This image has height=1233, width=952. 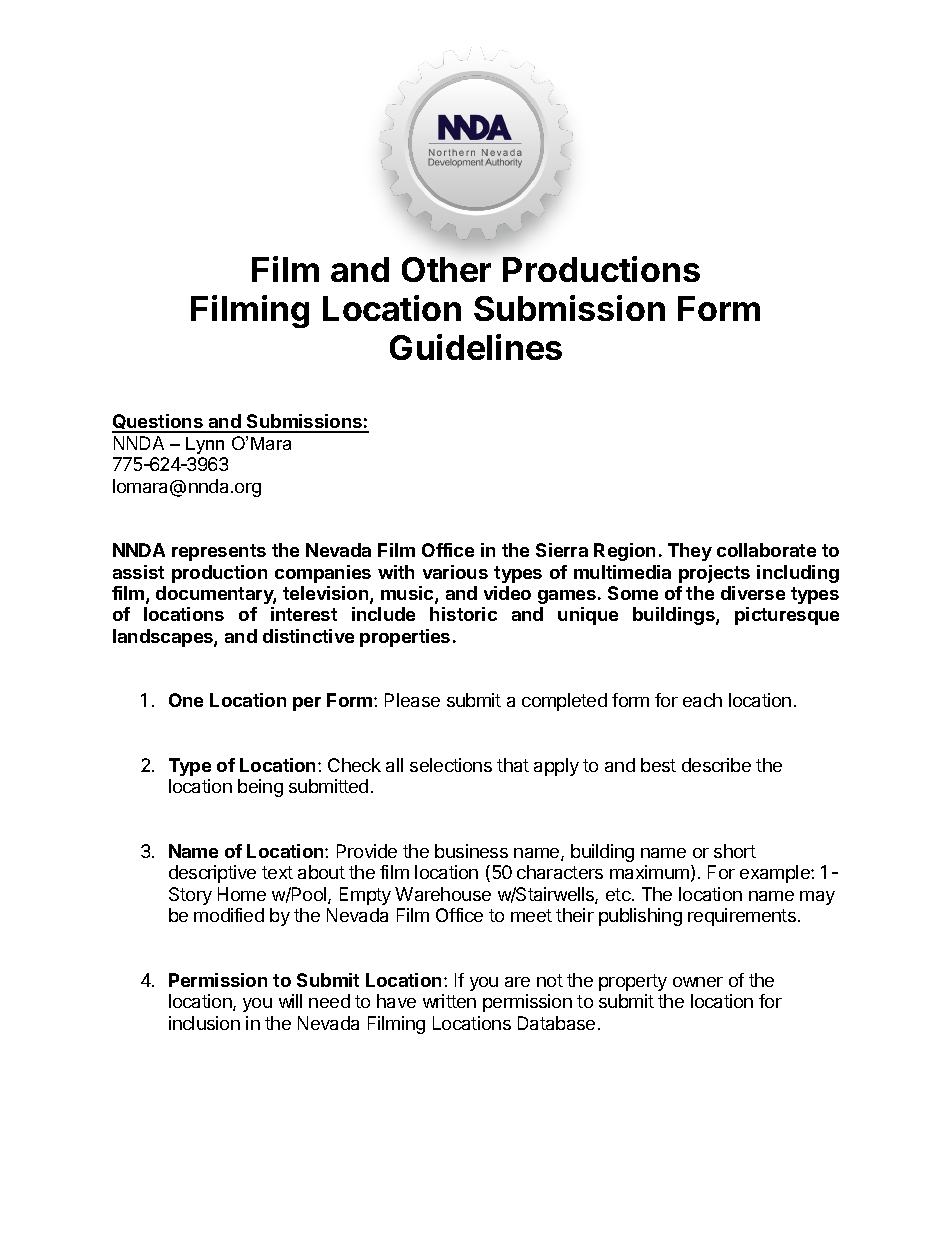 What do you see at coordinates (308, 636) in the image?
I see `distinctive` at bounding box center [308, 636].
